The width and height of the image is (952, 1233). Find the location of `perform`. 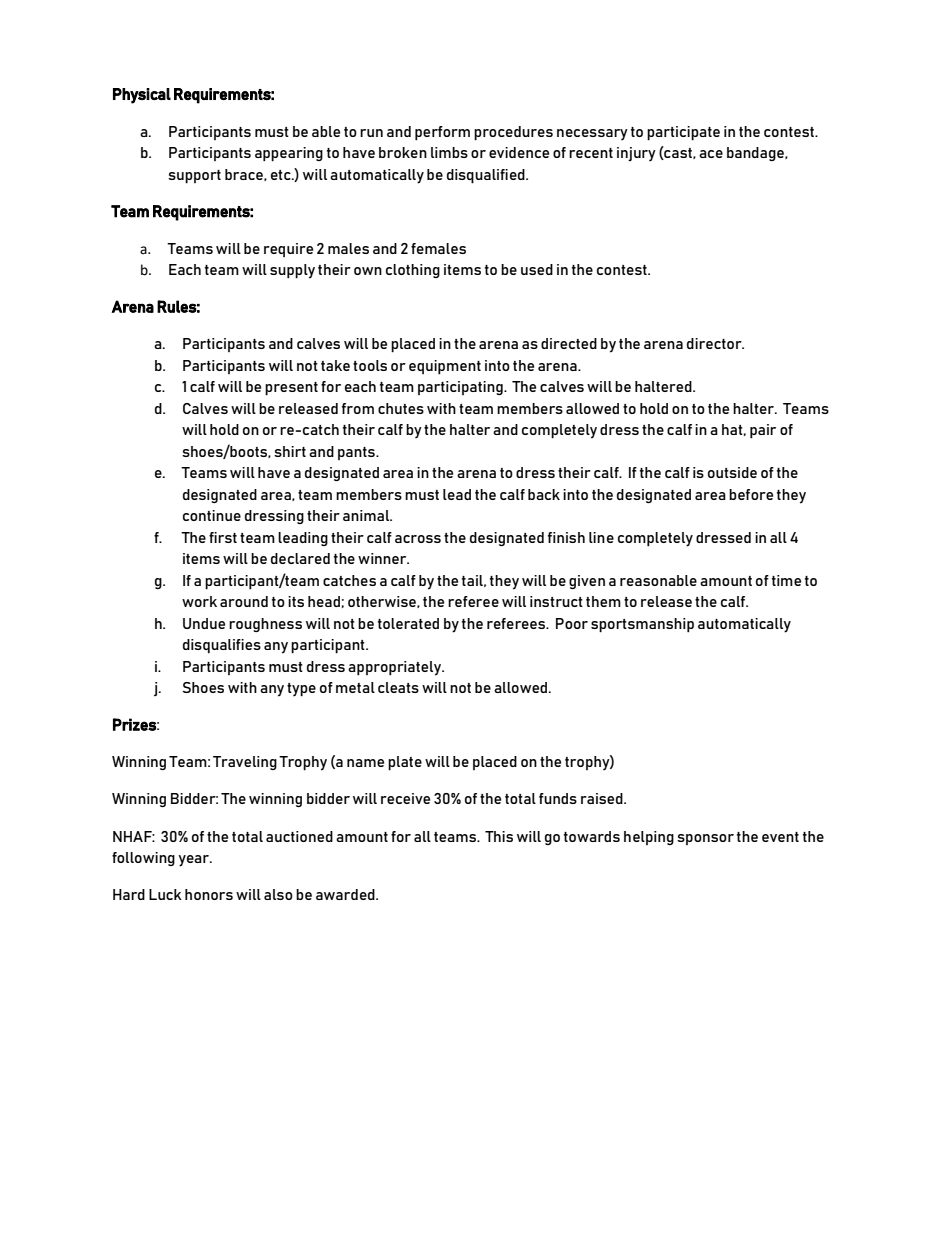

perform is located at coordinates (442, 133).
